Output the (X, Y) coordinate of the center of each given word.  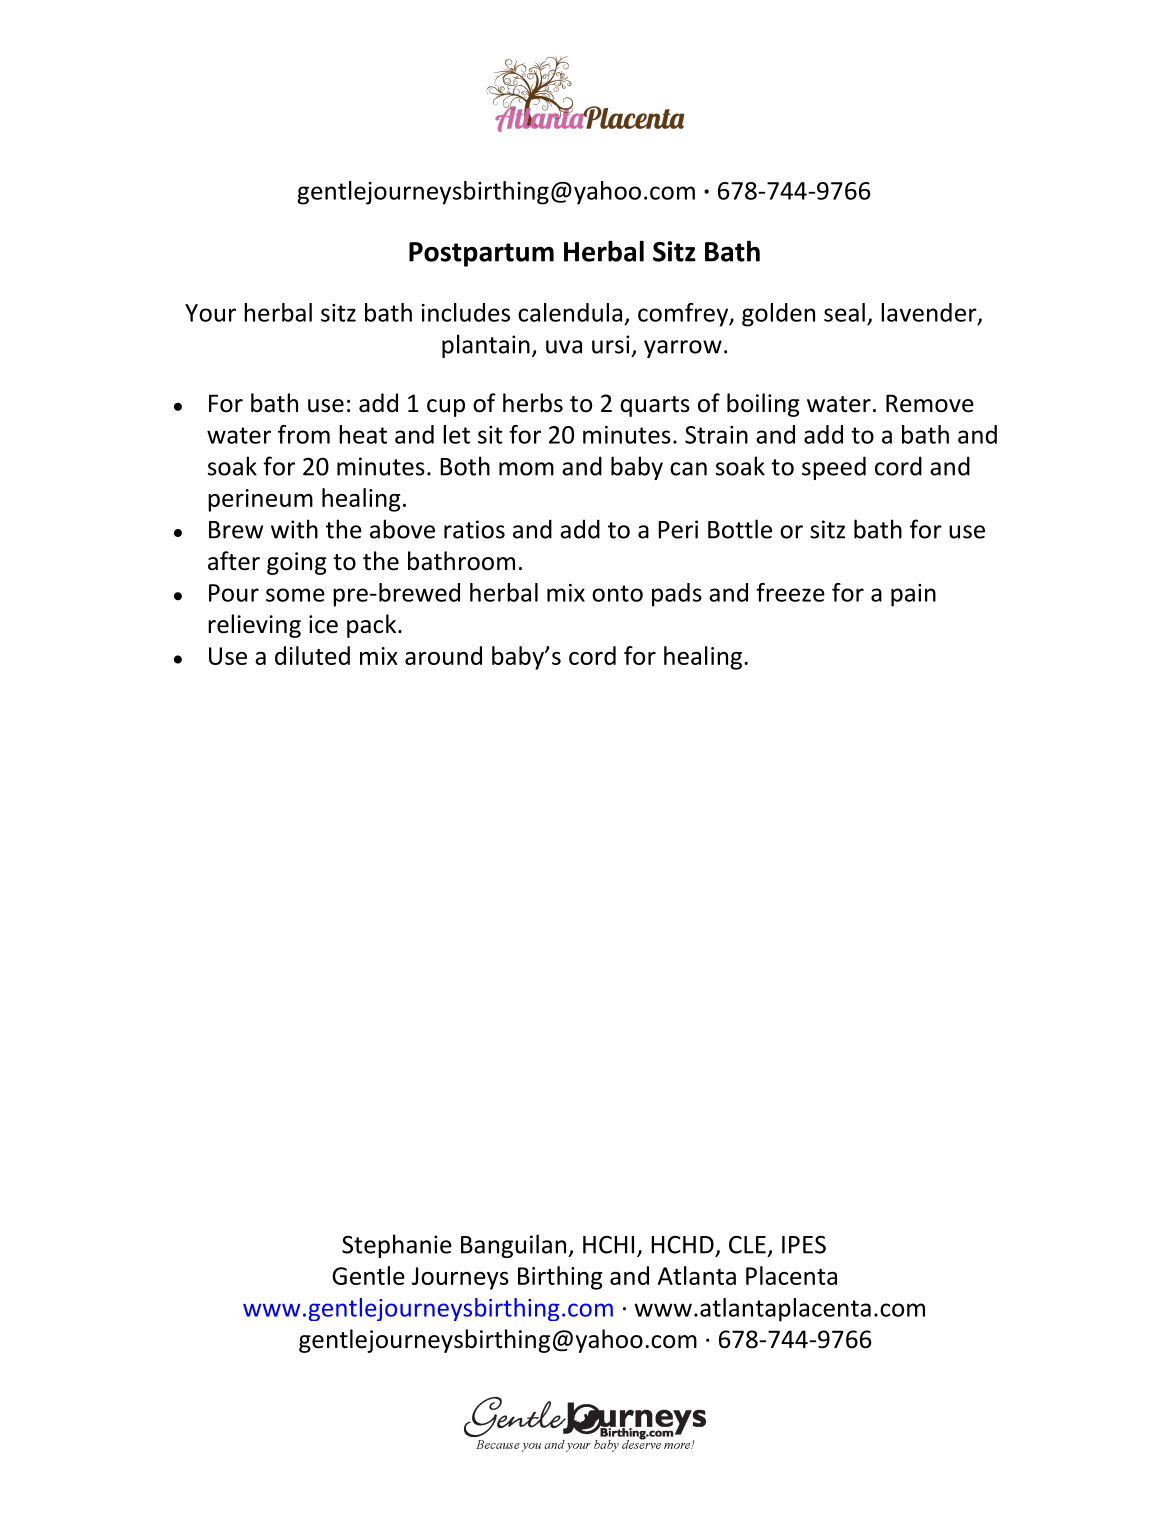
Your (210, 313)
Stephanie (397, 1246)
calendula (570, 312)
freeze (790, 592)
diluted (312, 655)
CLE (747, 1245)
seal (844, 312)
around (443, 655)
